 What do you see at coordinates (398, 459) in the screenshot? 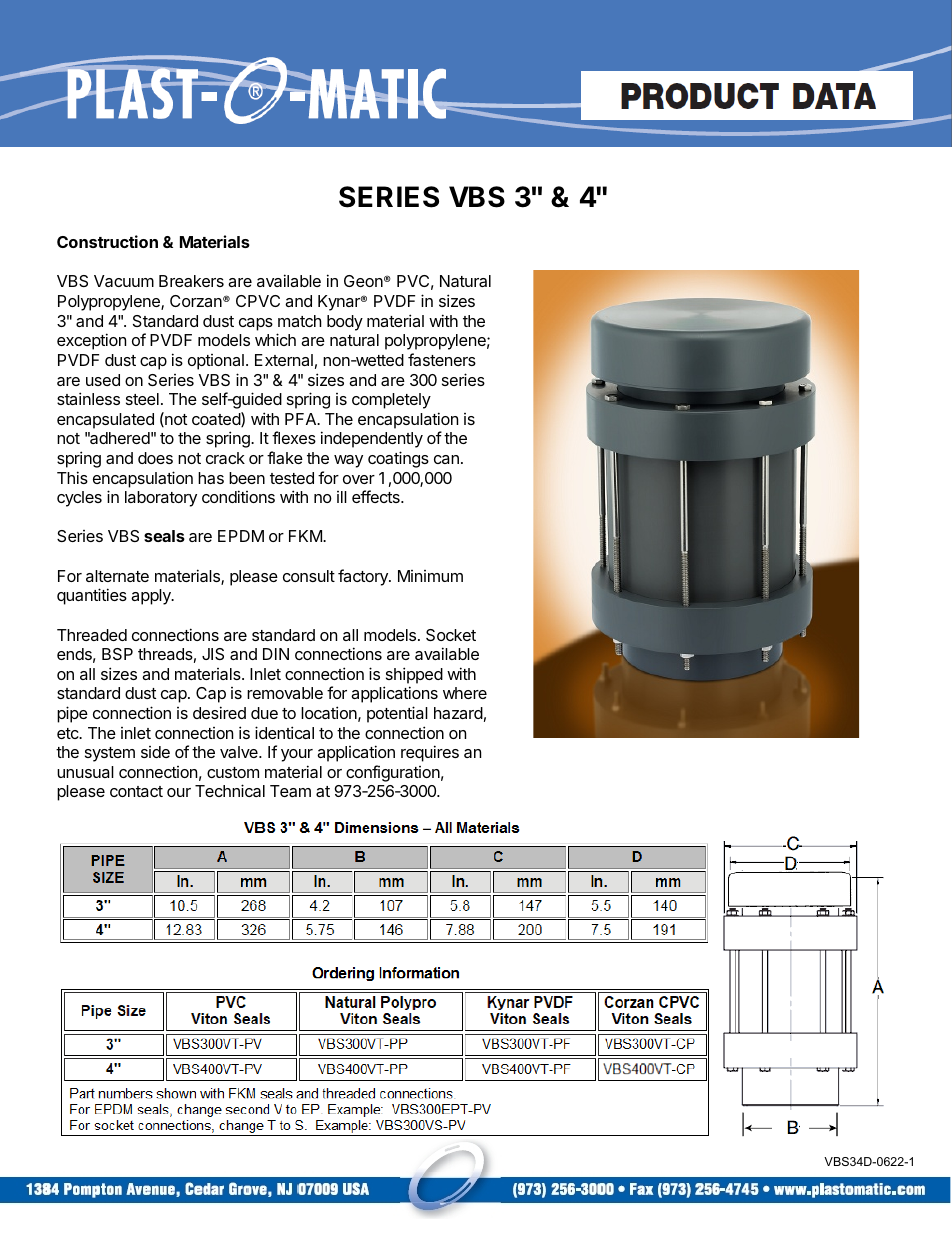
I see `coatings` at bounding box center [398, 459].
